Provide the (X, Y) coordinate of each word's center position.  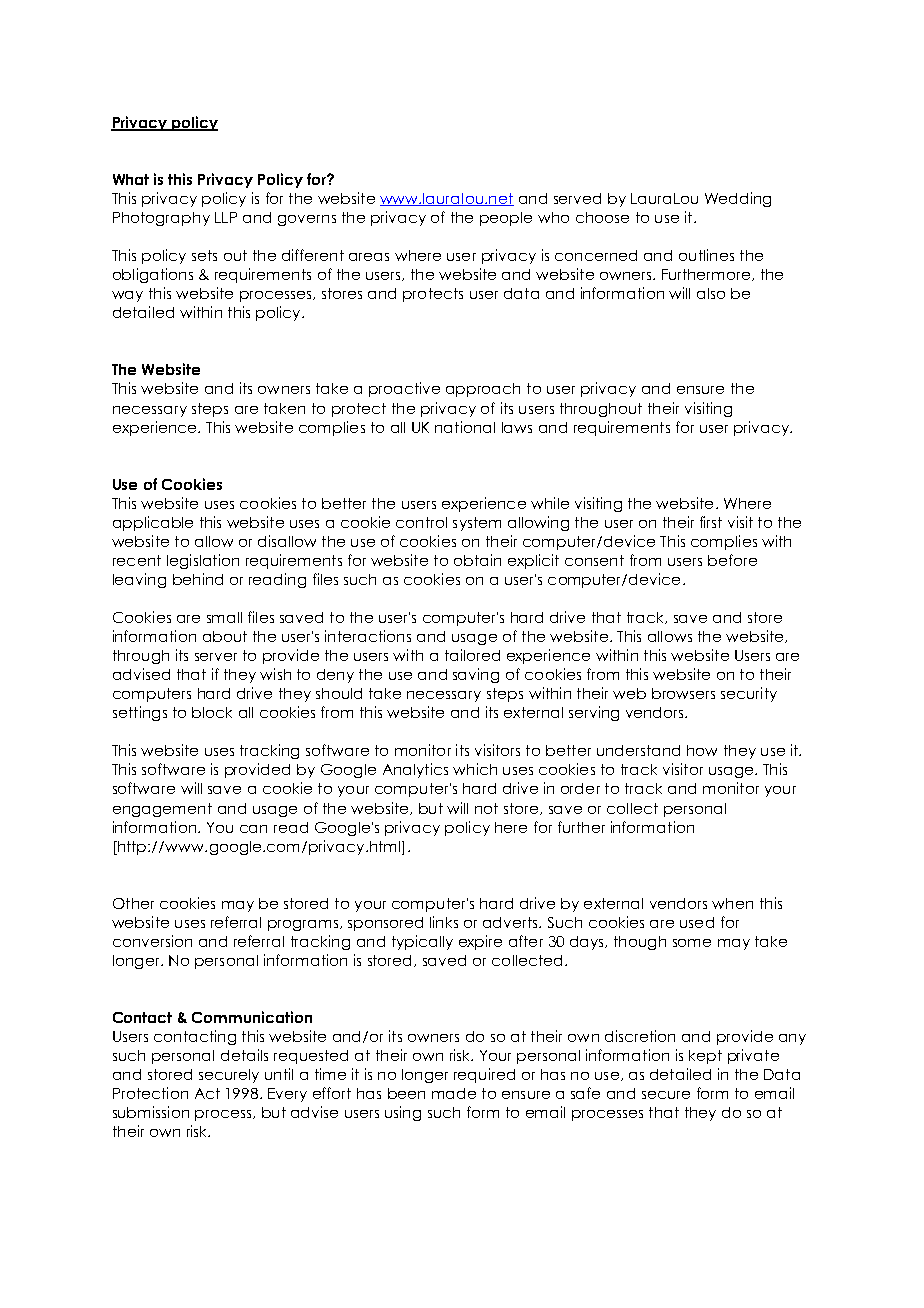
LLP (226, 217)
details (244, 1055)
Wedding (738, 199)
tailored (472, 655)
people (506, 219)
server (216, 657)
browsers (683, 693)
